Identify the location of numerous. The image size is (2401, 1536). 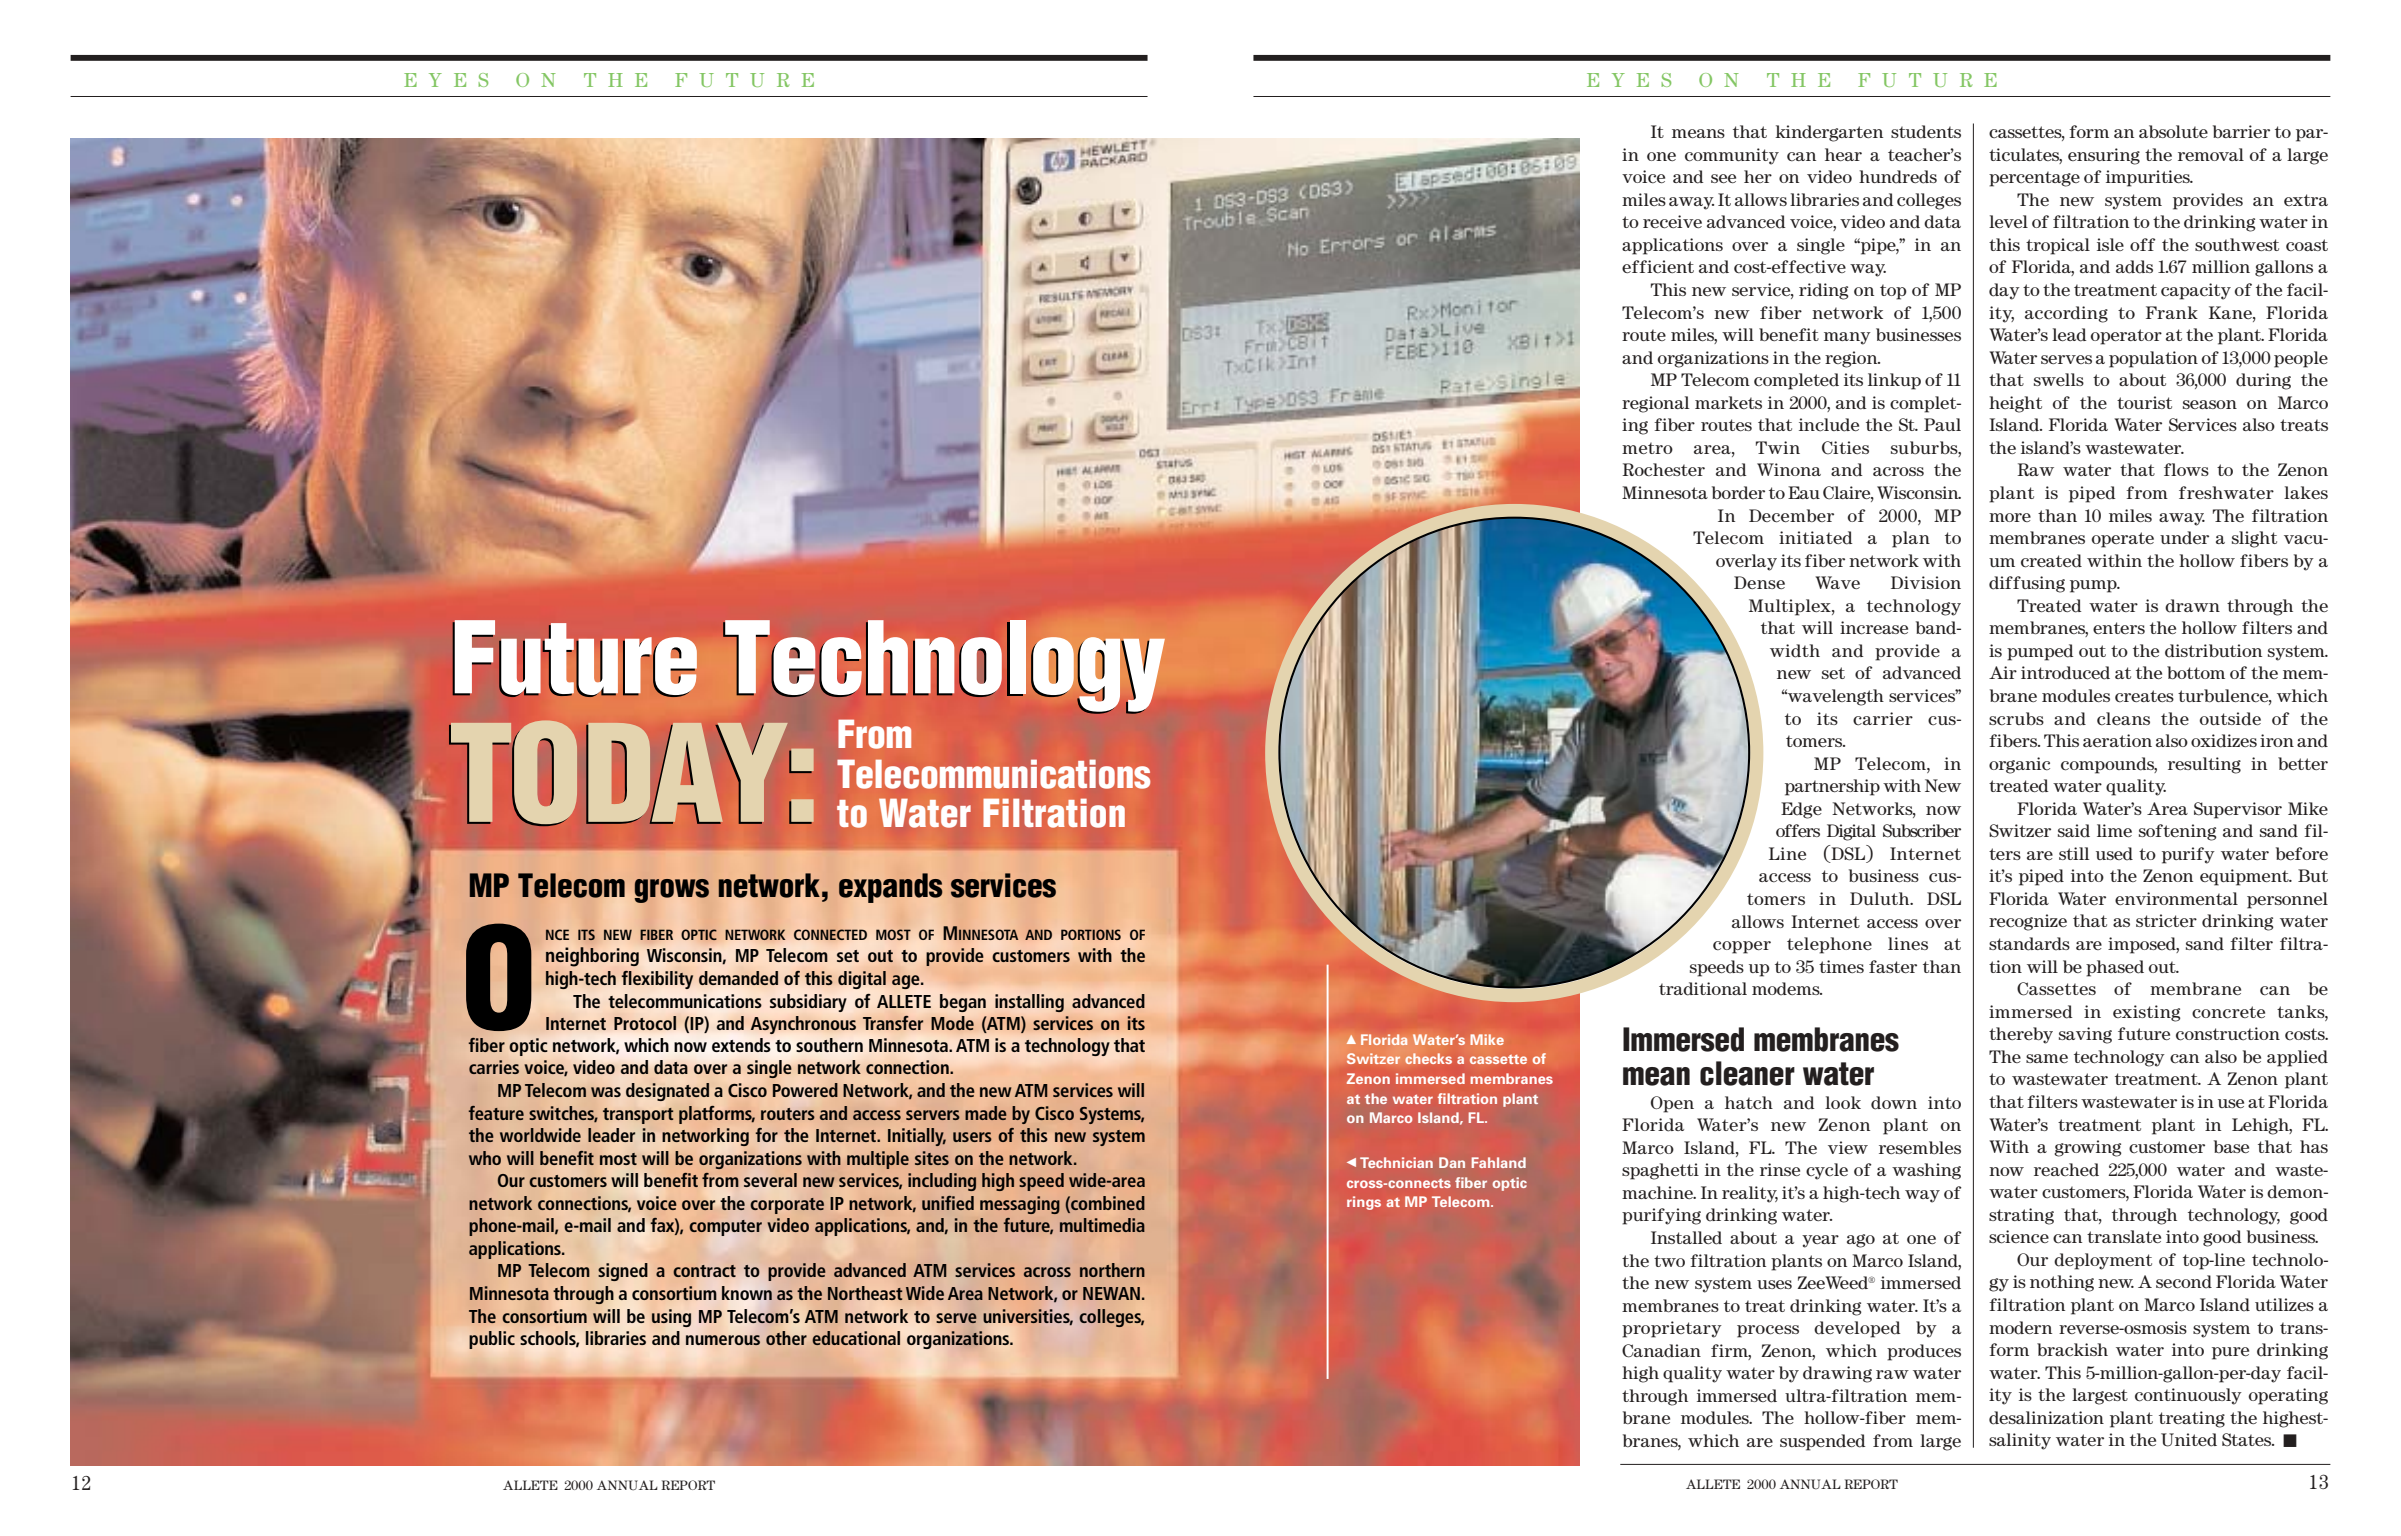
(723, 1340).
